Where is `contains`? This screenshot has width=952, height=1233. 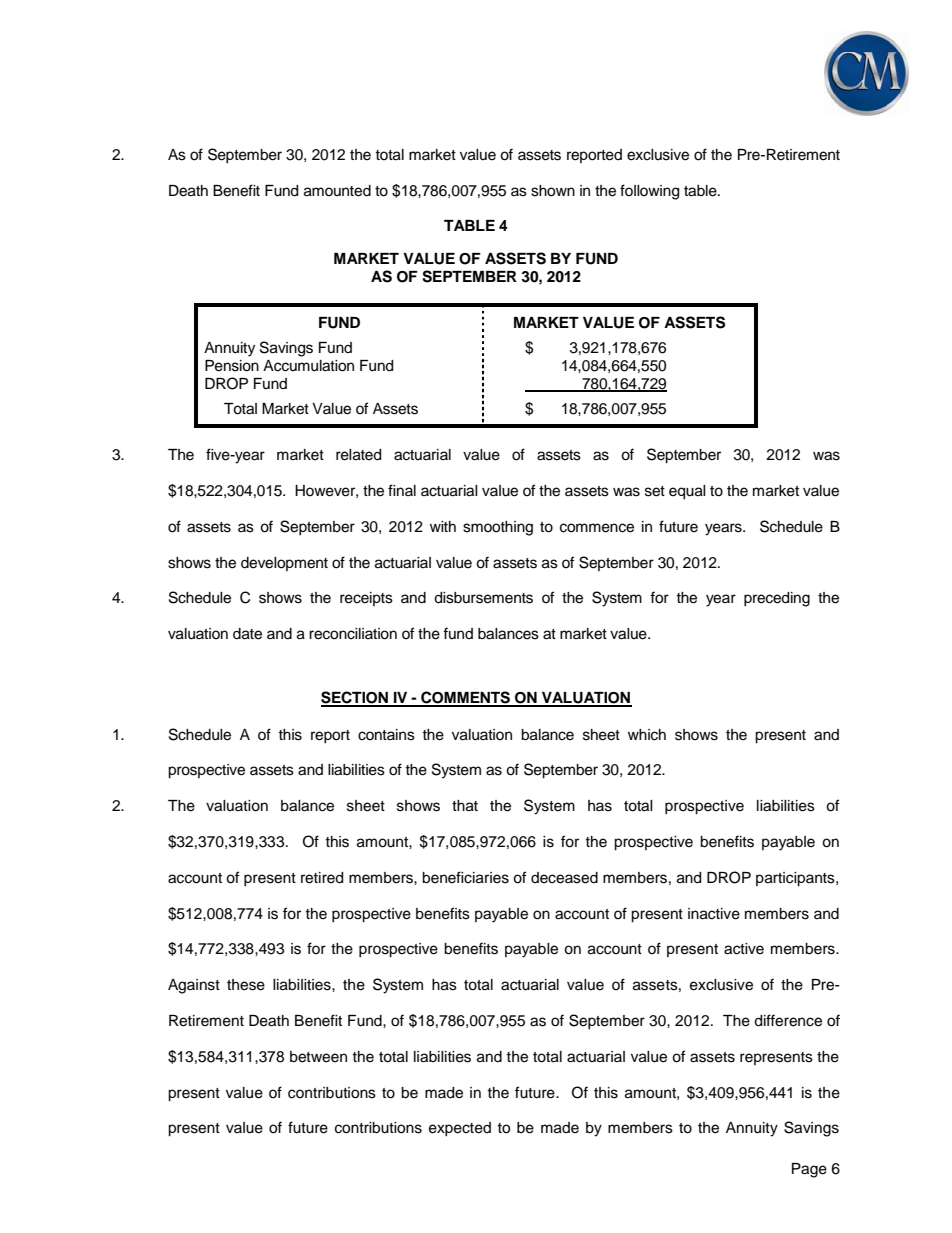
contains is located at coordinates (386, 735).
